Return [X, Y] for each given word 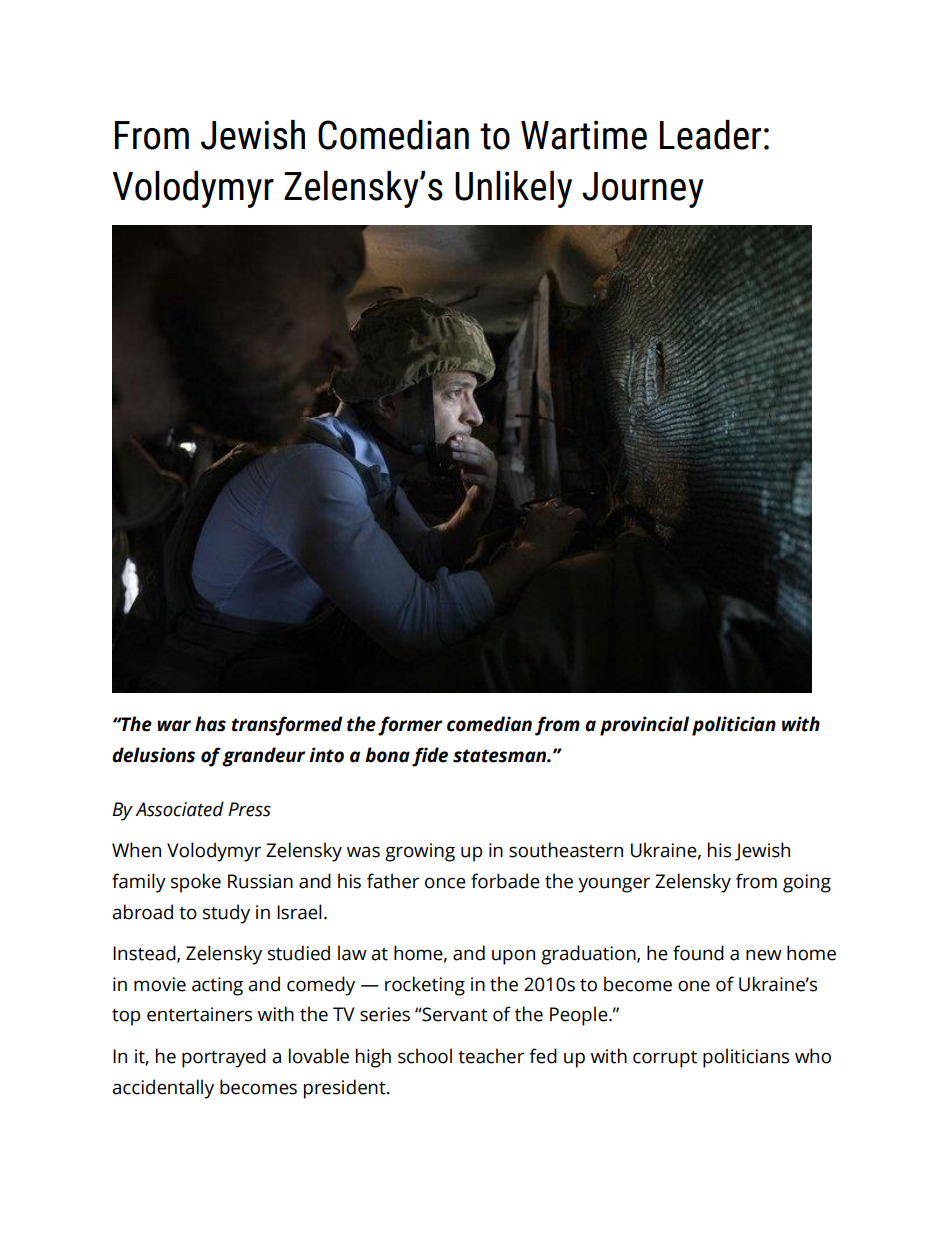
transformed [287, 726]
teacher [491, 1056]
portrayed [224, 1058]
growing [420, 852]
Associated [179, 809]
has [210, 724]
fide [430, 757]
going [807, 883]
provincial [644, 726]
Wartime [584, 135]
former [410, 726]
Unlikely [513, 189]
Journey [643, 190]
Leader [710, 135]
